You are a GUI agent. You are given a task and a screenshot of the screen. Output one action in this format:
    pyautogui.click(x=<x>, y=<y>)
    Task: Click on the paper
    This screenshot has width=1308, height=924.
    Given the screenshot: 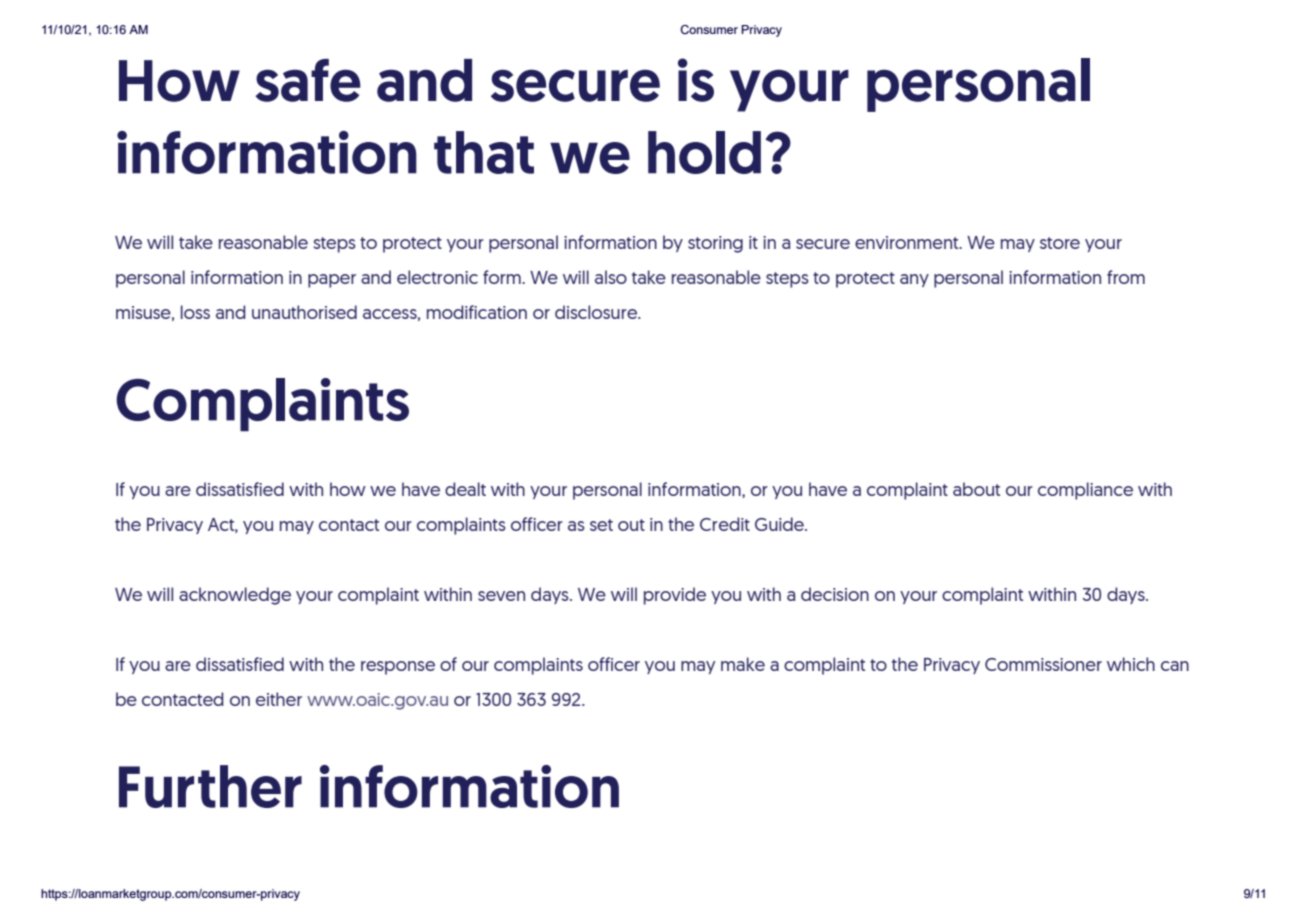 What is the action you would take?
    pyautogui.click(x=332, y=281)
